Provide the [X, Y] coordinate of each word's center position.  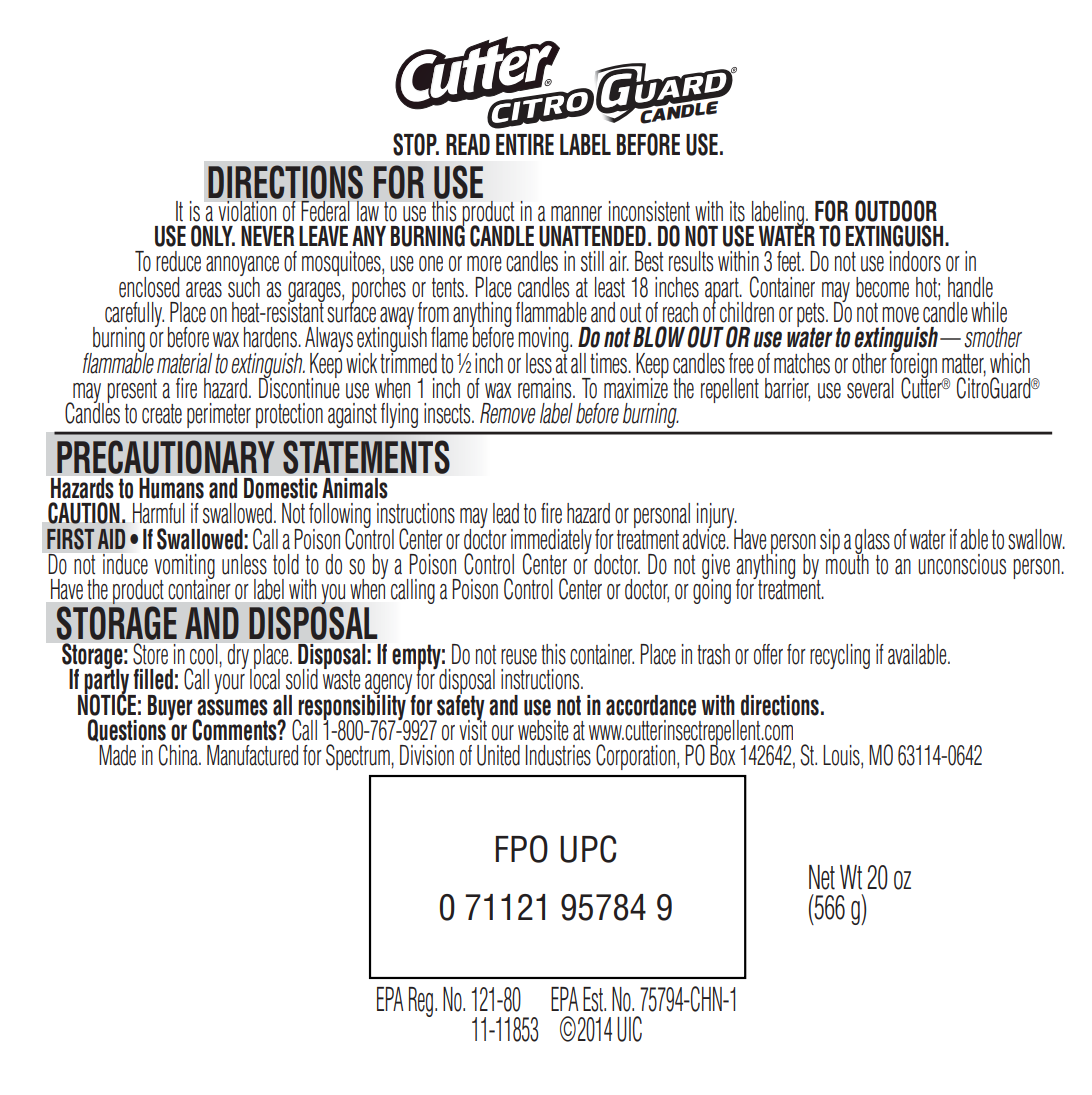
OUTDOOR [896, 211]
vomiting [184, 568]
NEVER [267, 236]
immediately [551, 543]
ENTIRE [525, 144]
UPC [588, 849]
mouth [847, 563]
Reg [421, 1002]
